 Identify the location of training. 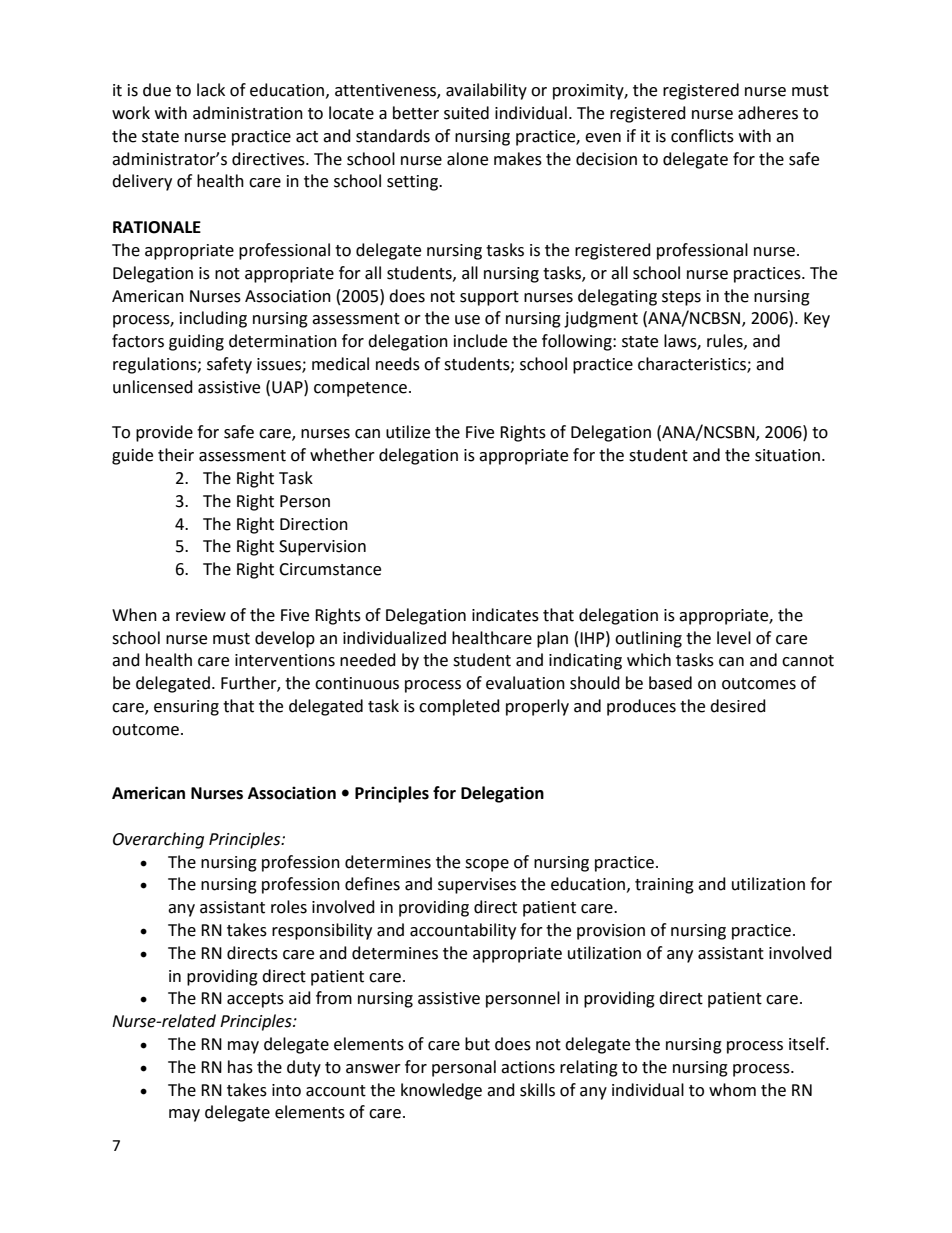
(664, 886).
